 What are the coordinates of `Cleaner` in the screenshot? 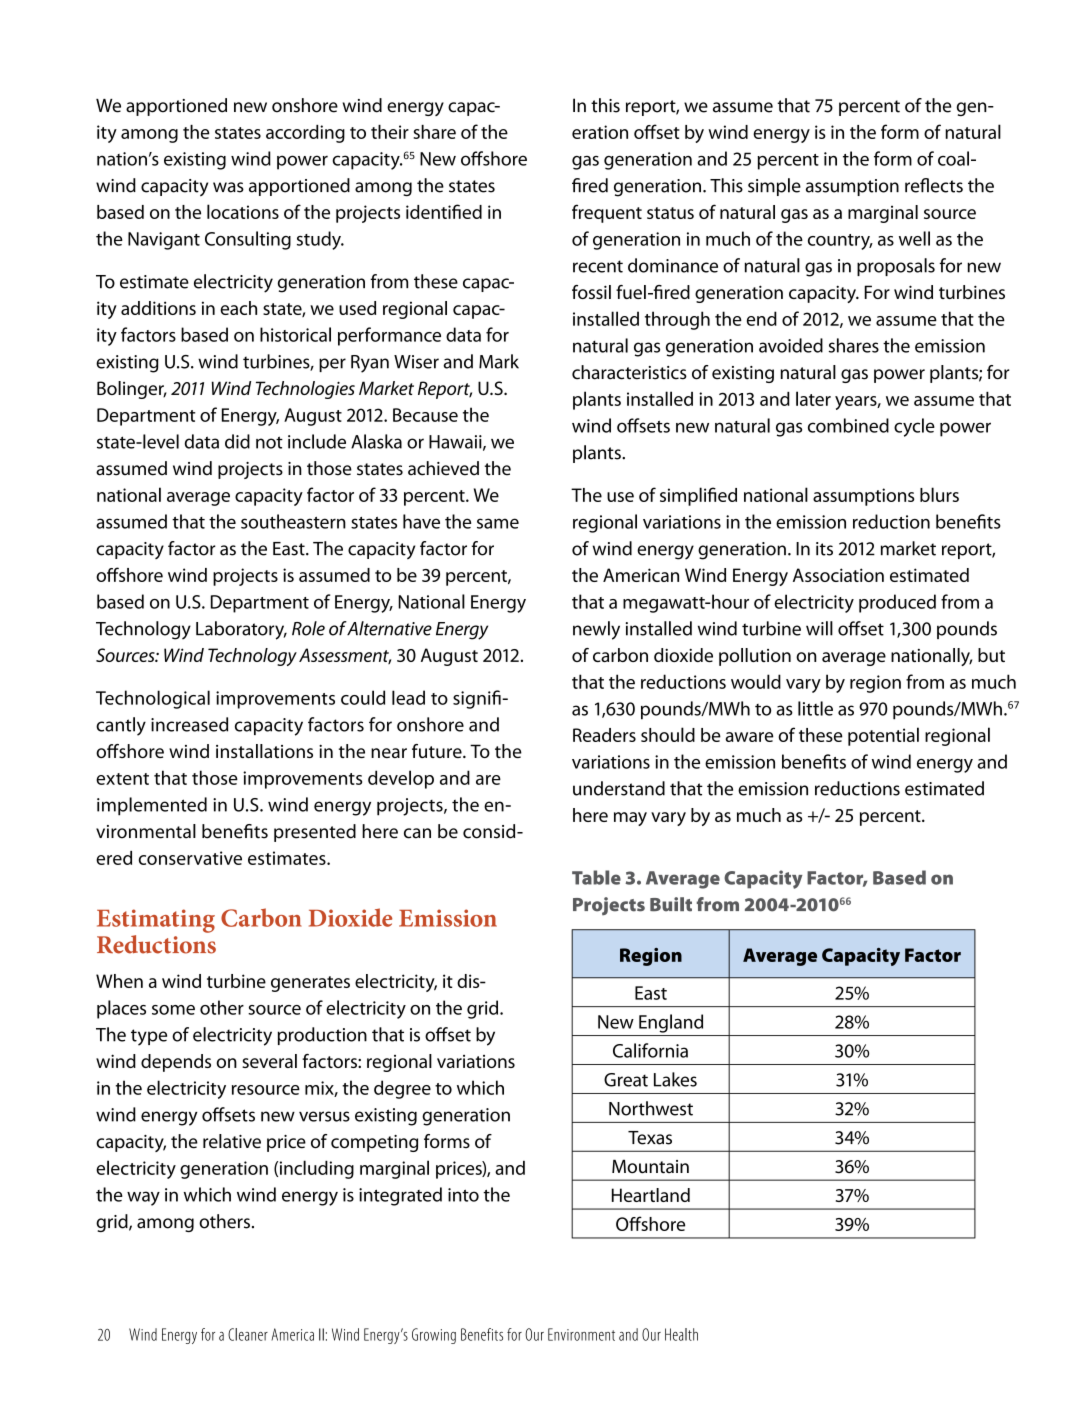 It's located at (248, 1334).
